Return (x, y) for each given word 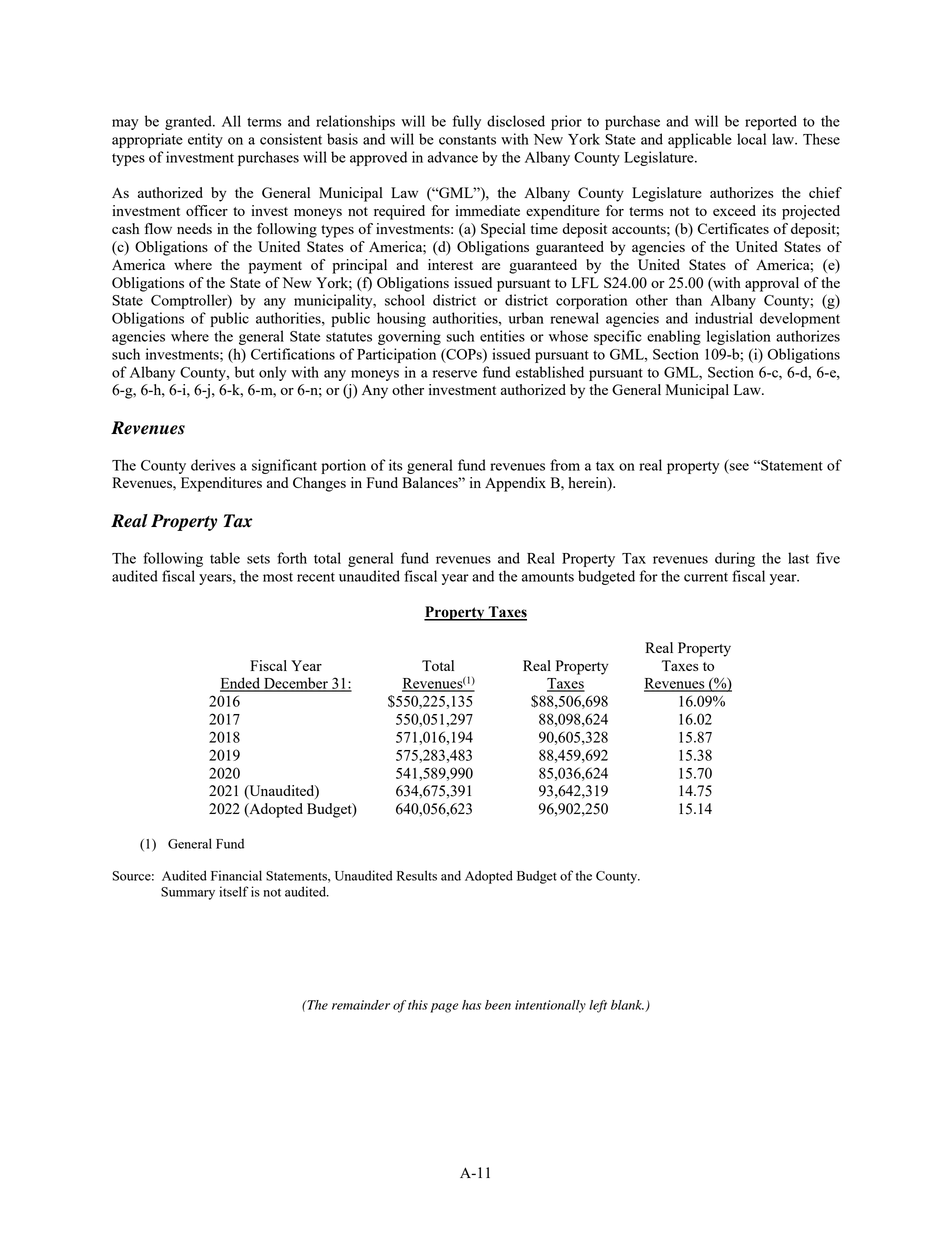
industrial (724, 318)
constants (467, 140)
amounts (548, 577)
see (739, 467)
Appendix (515, 484)
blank (627, 1005)
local (751, 139)
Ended (241, 684)
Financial (236, 875)
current (706, 577)
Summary (188, 893)
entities (502, 336)
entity (205, 140)
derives (213, 465)
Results (417, 875)
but (245, 372)
